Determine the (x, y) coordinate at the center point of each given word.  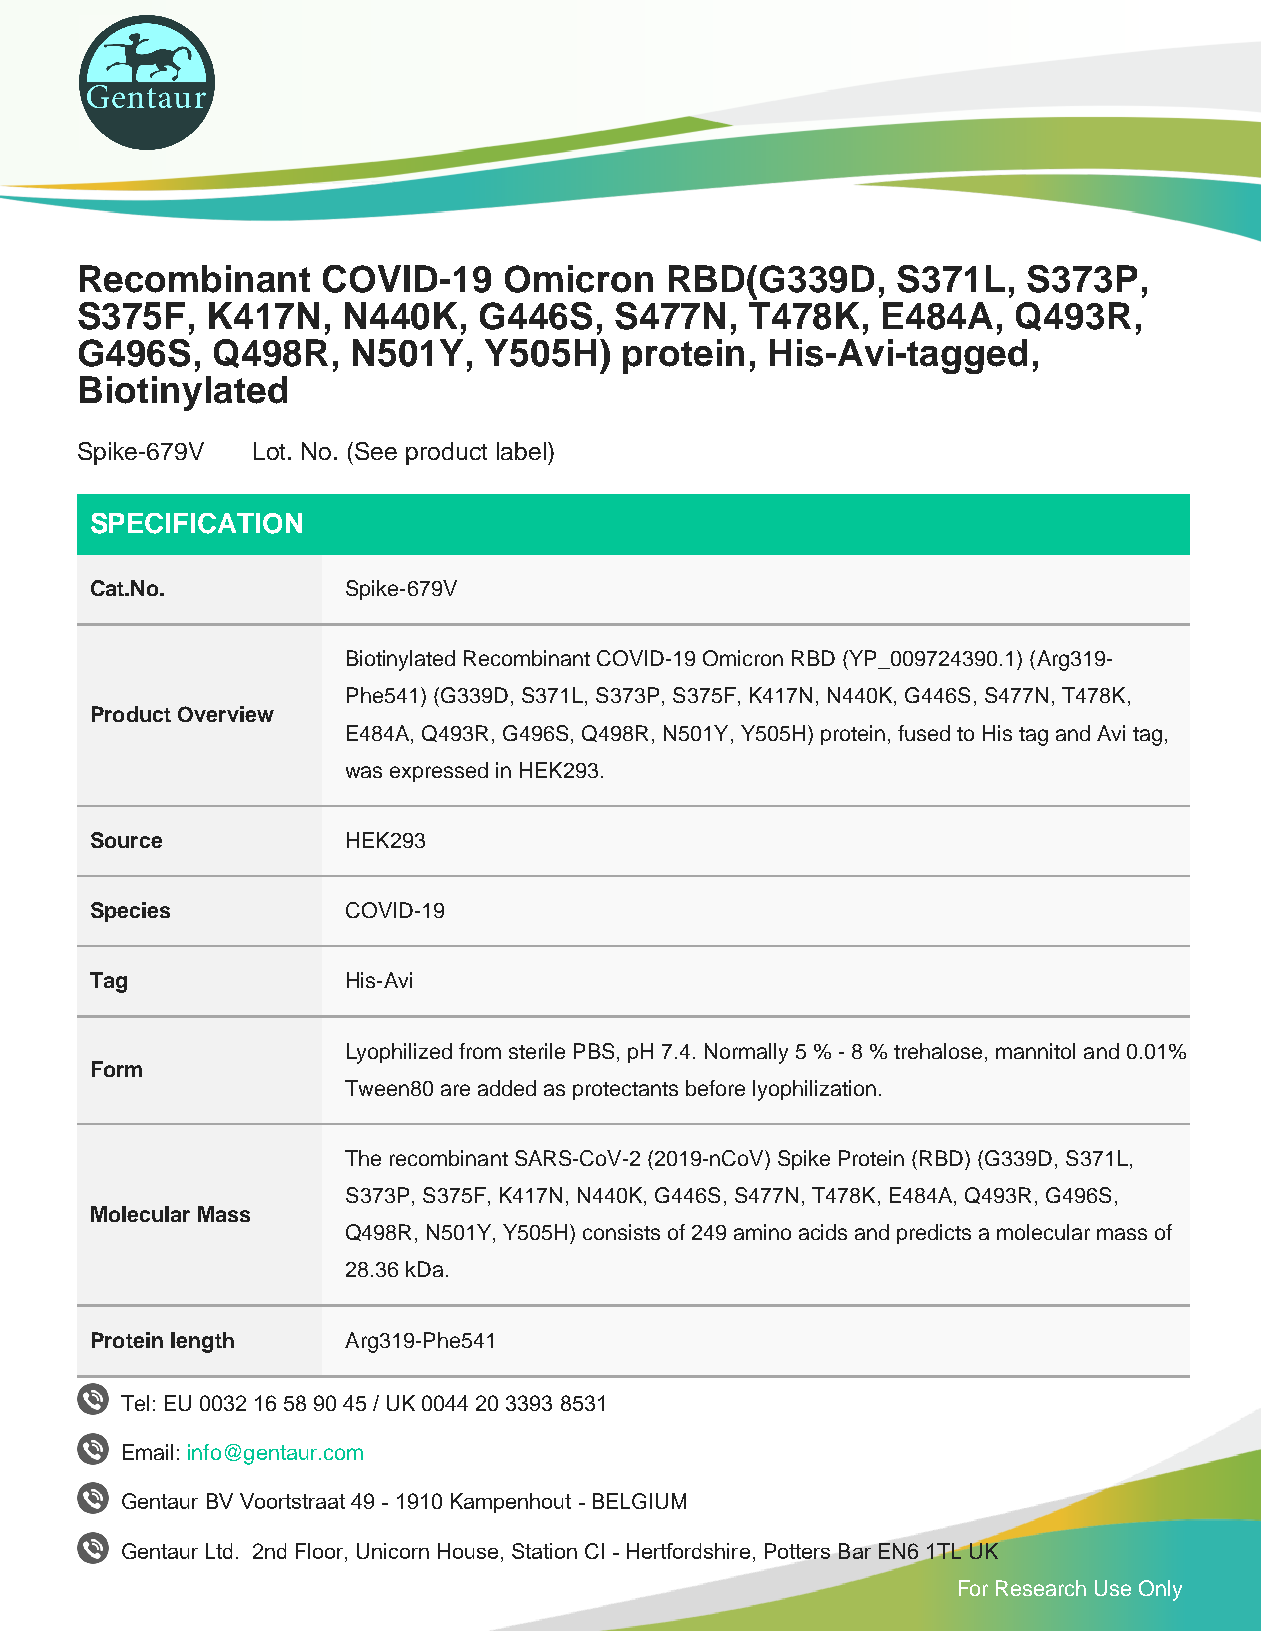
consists (621, 1232)
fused (924, 733)
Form (117, 1069)
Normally (746, 1053)
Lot (271, 451)
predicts (934, 1234)
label (521, 451)
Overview (226, 714)
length (202, 1342)
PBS (594, 1051)
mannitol (1035, 1051)
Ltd (219, 1551)
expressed (439, 772)
